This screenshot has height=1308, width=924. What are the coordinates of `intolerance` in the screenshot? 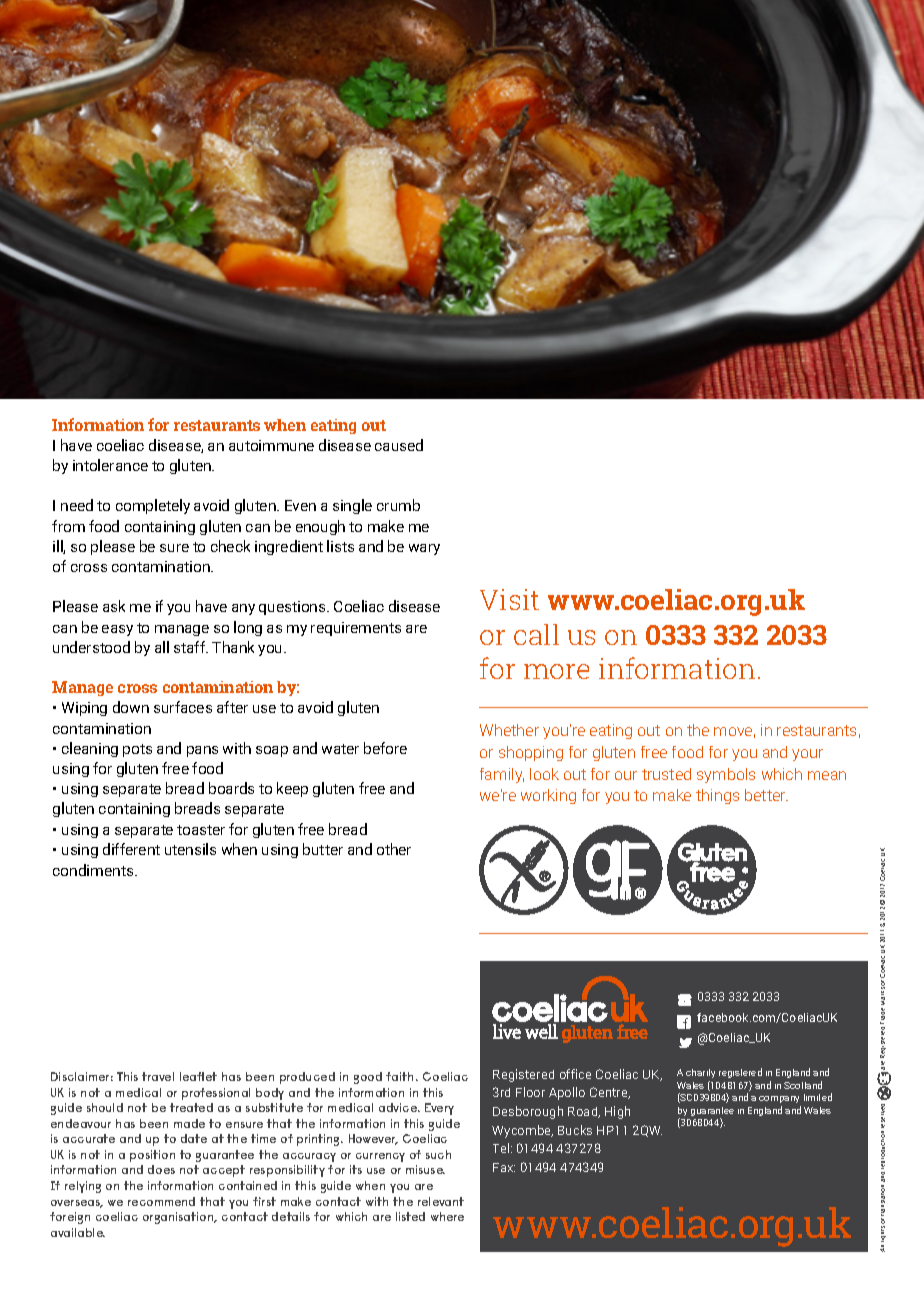 It's located at (110, 465).
